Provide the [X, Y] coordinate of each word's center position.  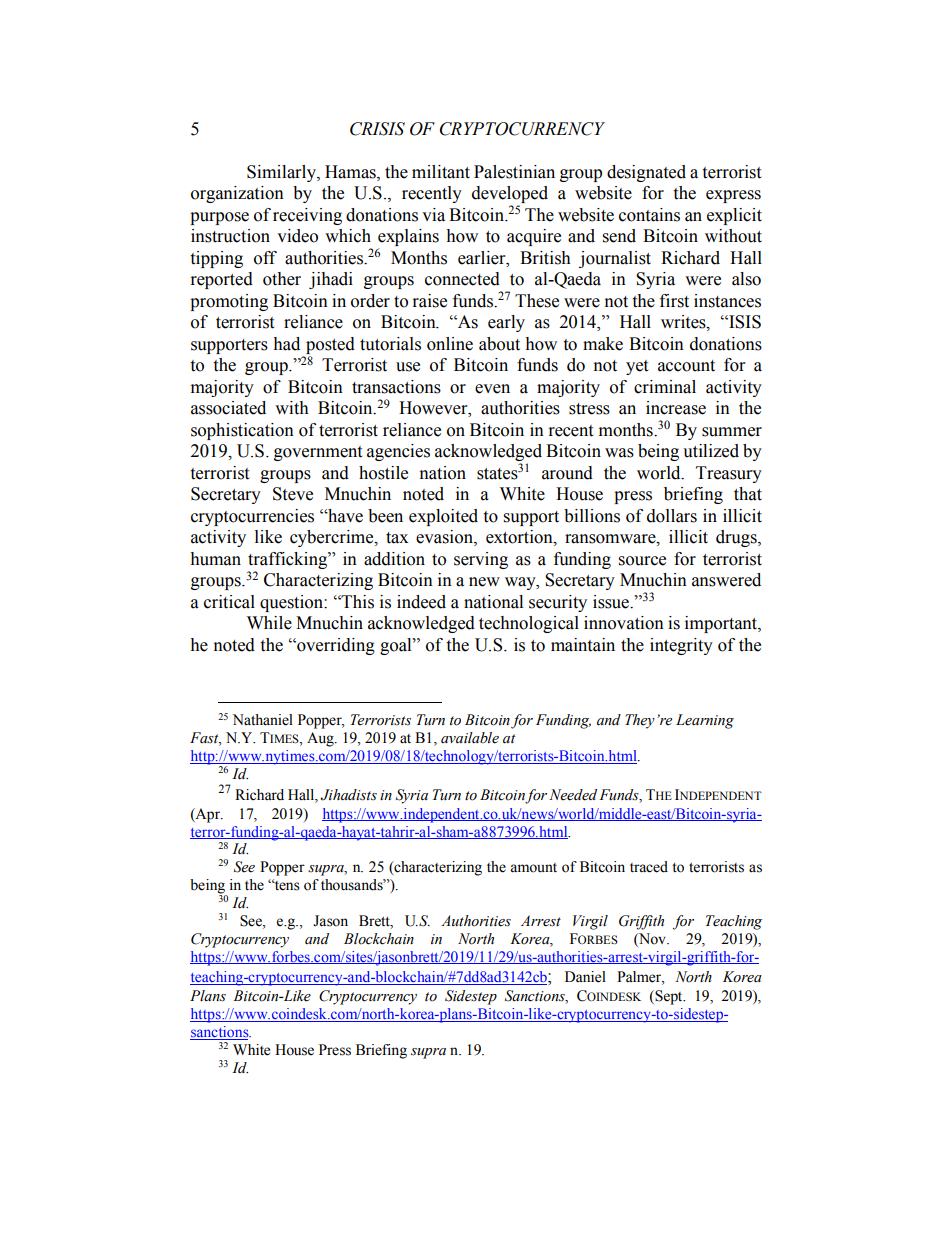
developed [510, 196]
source [642, 561]
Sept [669, 997]
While [269, 623]
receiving [307, 216]
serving [481, 560]
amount [533, 868]
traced [649, 867]
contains [649, 215]
